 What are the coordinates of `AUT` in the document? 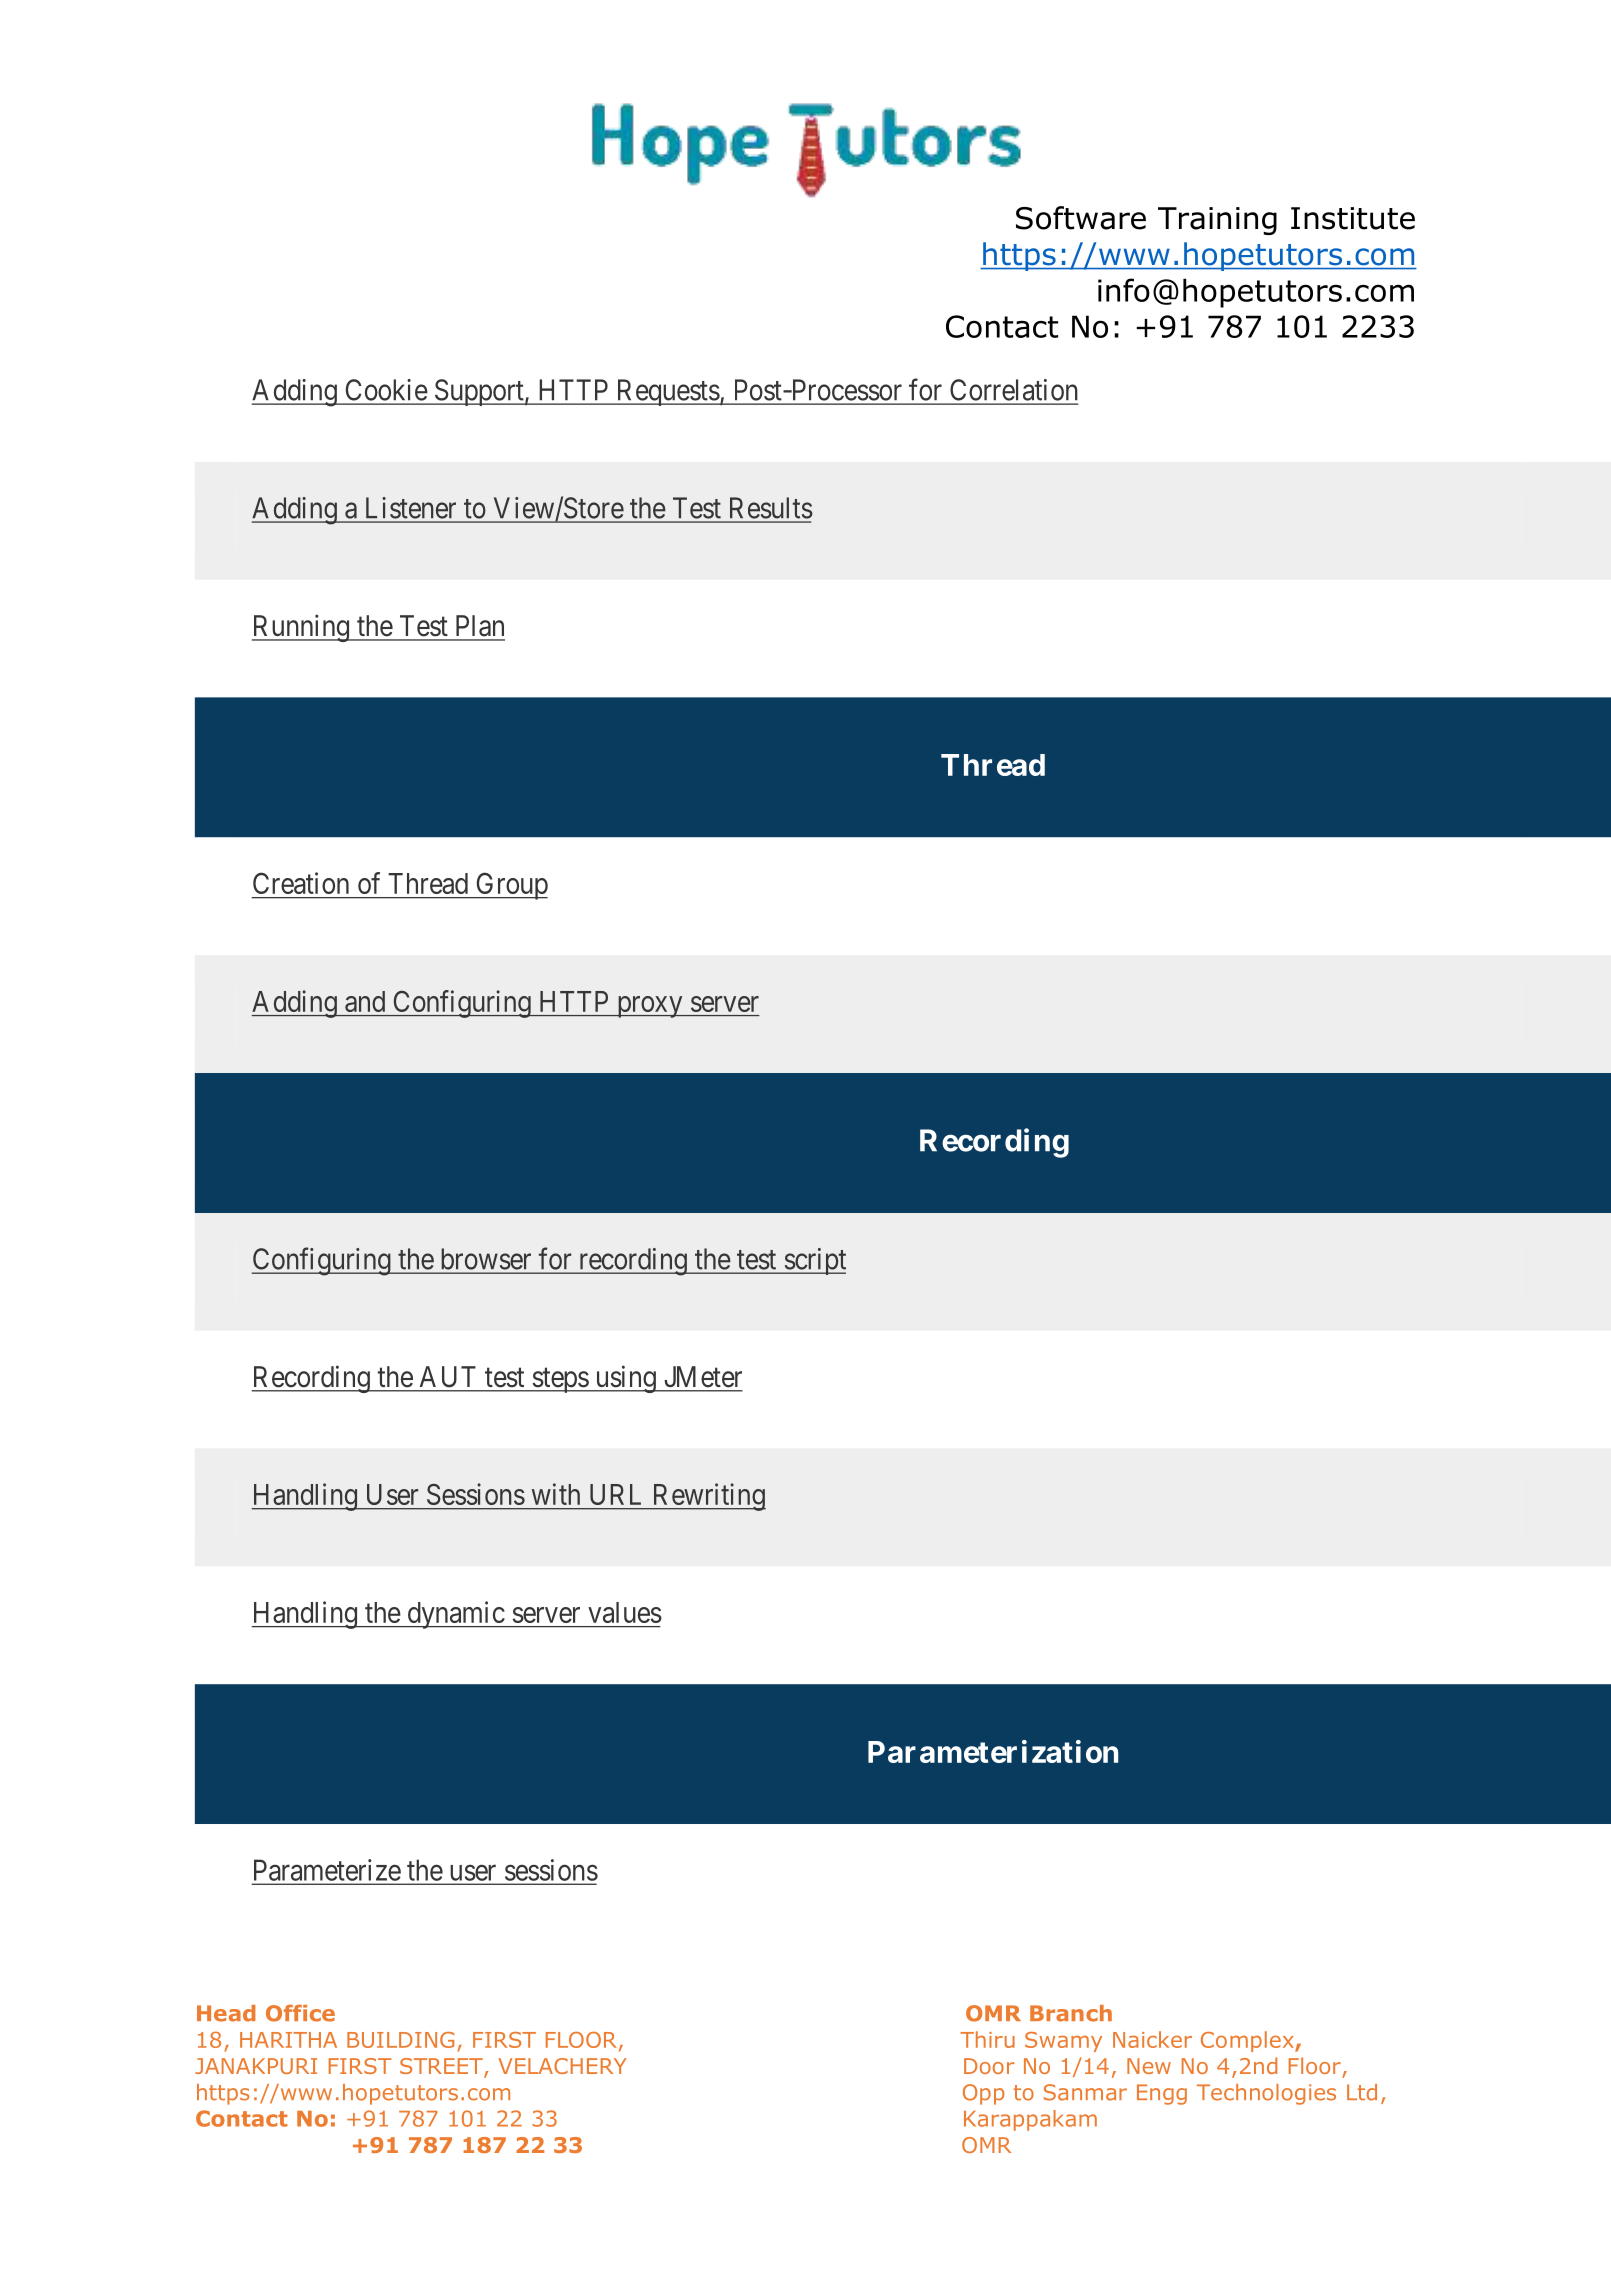 It's located at (447, 1376).
